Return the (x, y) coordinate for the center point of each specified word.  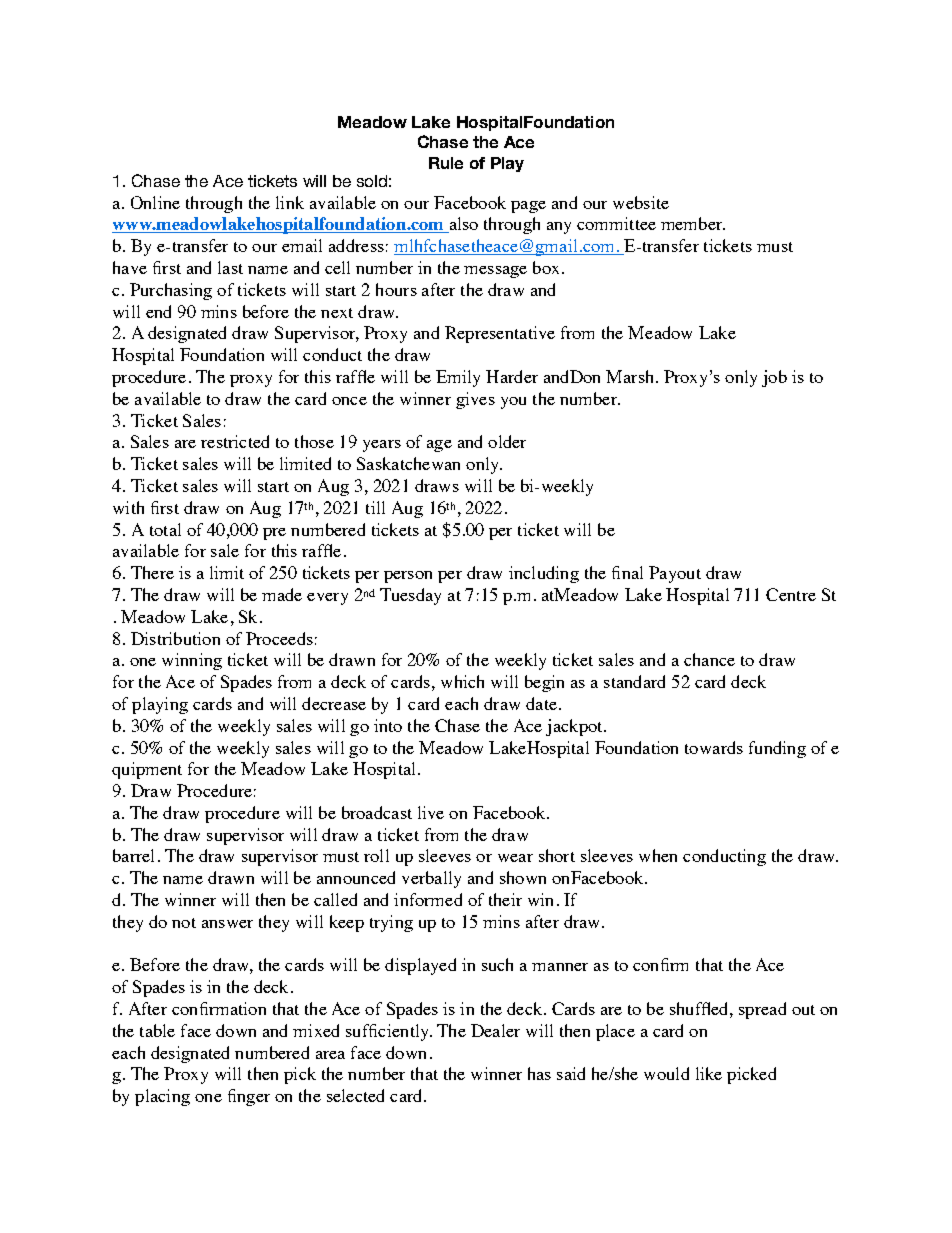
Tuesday (410, 596)
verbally (431, 879)
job (774, 378)
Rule (446, 163)
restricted (235, 441)
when (658, 855)
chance (709, 659)
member (693, 223)
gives (475, 400)
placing (162, 1097)
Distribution (175, 638)
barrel (133, 855)
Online (155, 202)
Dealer (495, 1030)
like (709, 1073)
